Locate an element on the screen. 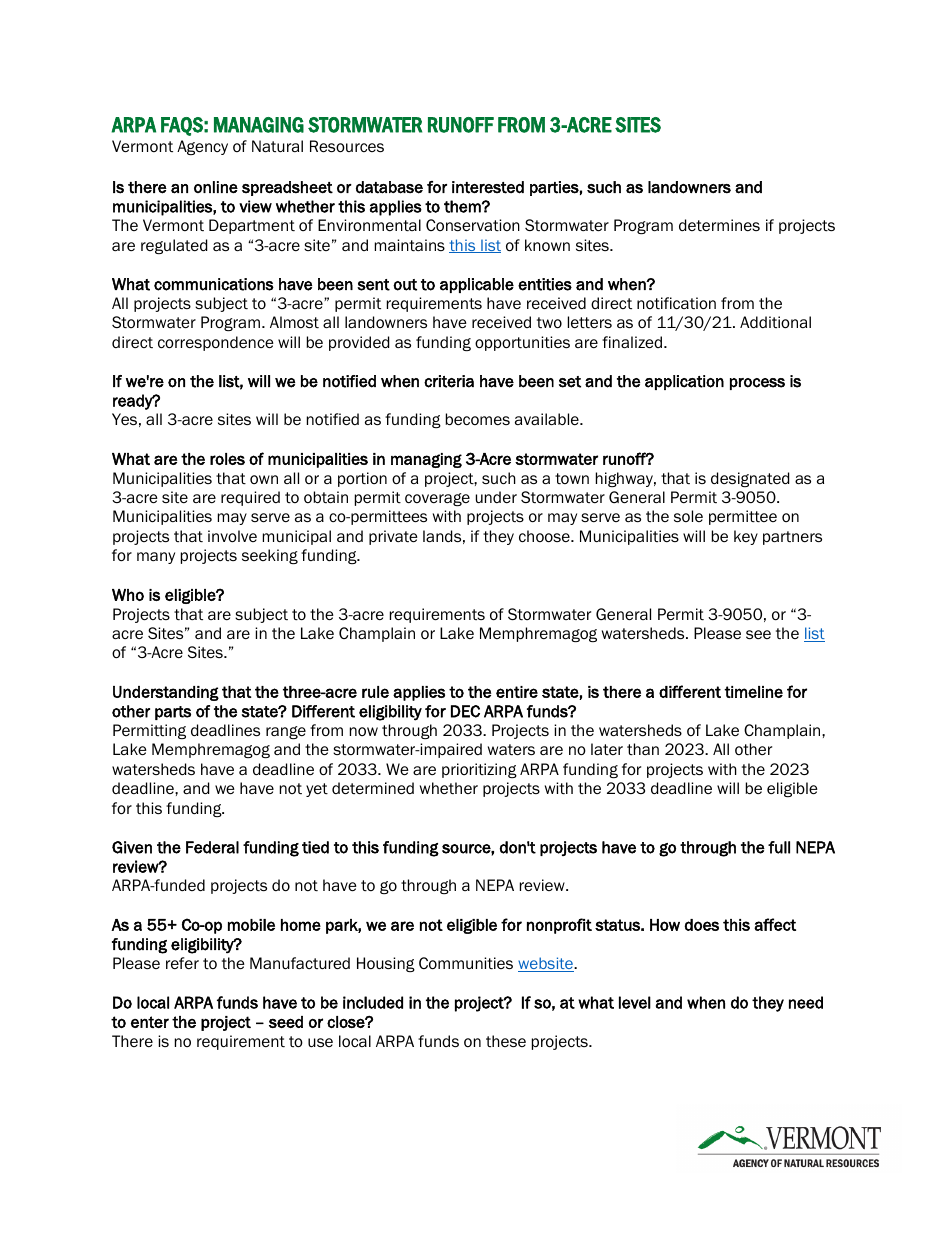  process is located at coordinates (757, 384).
